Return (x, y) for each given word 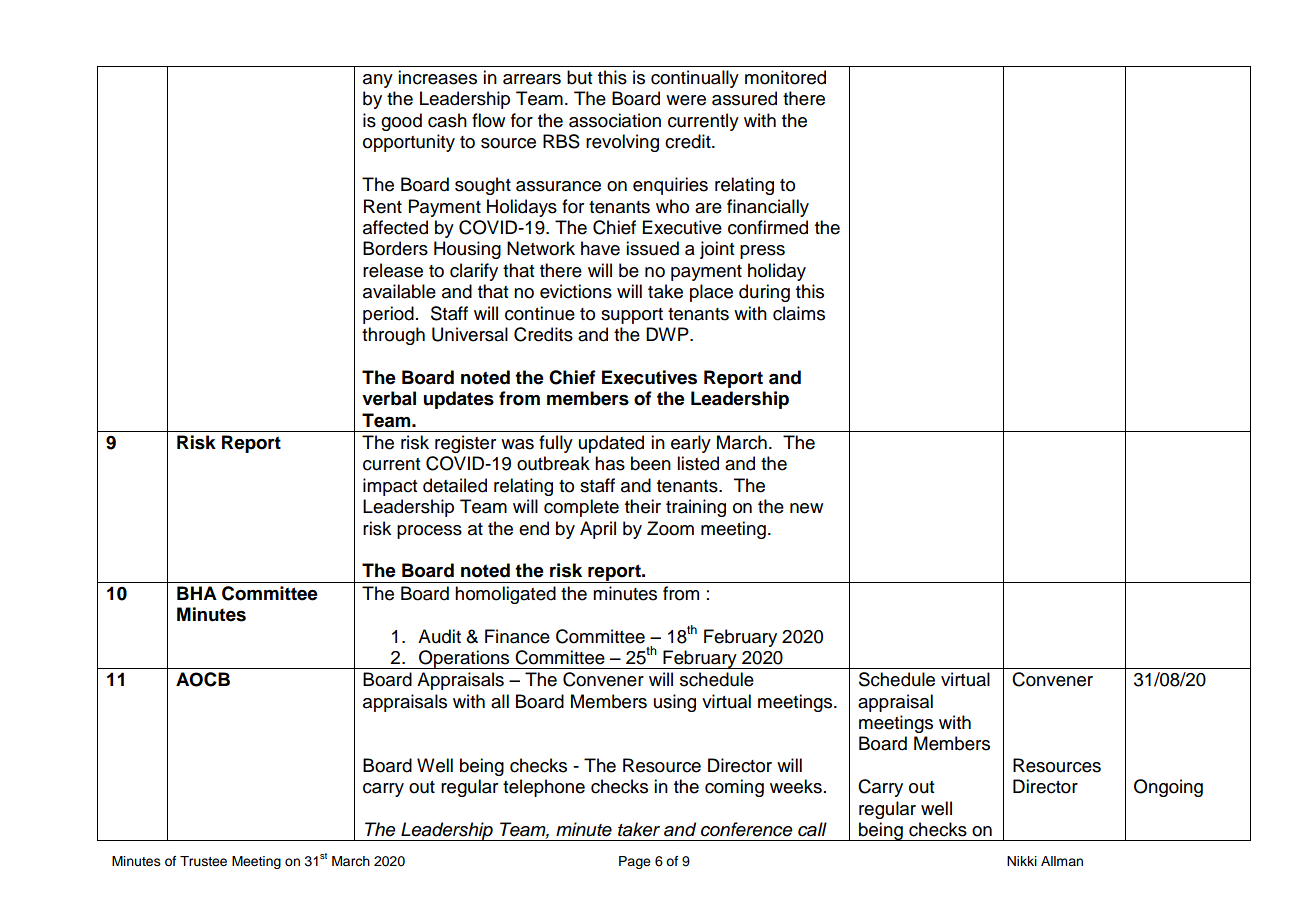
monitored (785, 77)
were (686, 100)
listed (698, 463)
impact (390, 487)
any (378, 81)
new (806, 508)
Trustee (203, 861)
